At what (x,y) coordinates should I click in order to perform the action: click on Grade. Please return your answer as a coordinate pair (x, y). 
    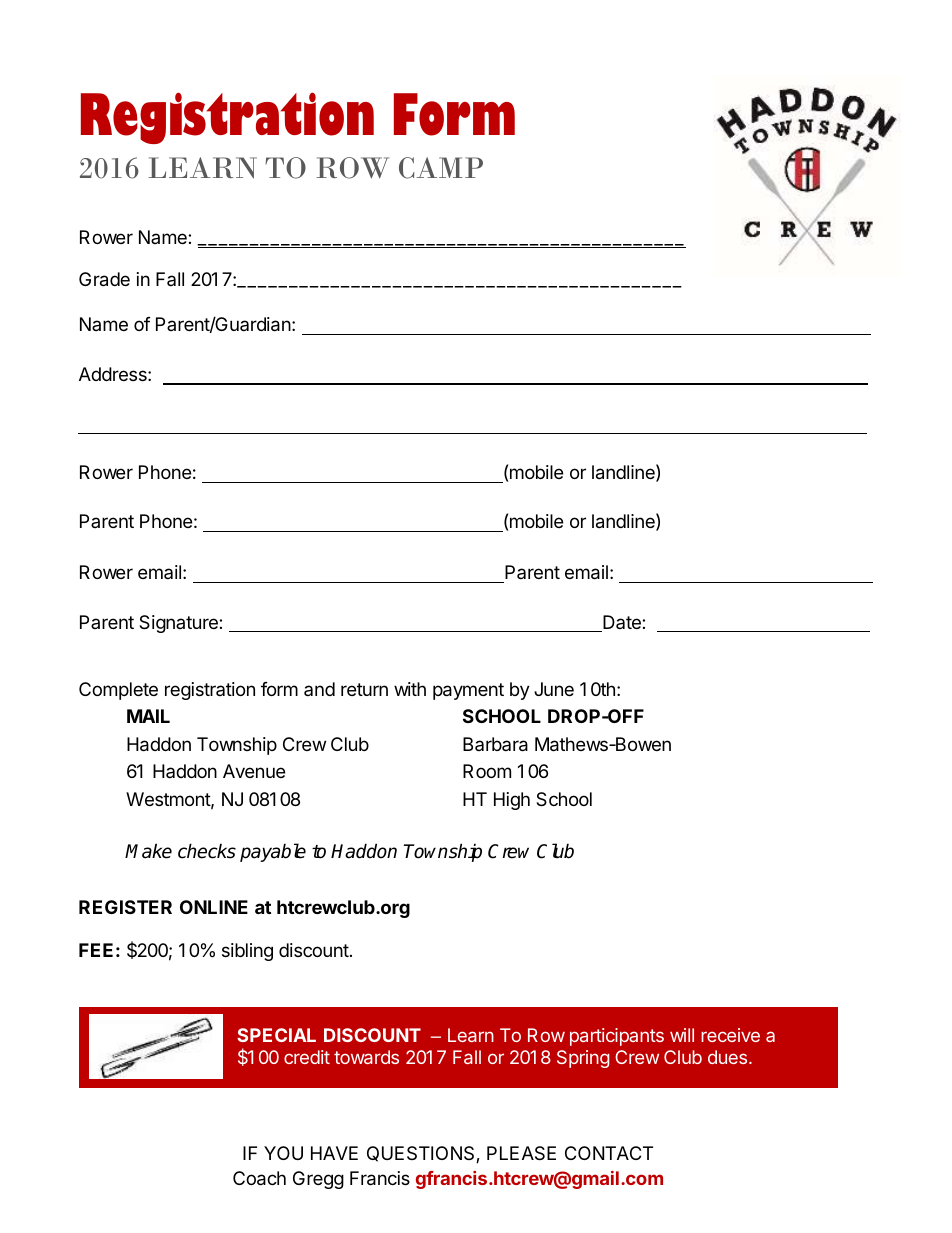
    Looking at the image, I should click on (104, 279).
